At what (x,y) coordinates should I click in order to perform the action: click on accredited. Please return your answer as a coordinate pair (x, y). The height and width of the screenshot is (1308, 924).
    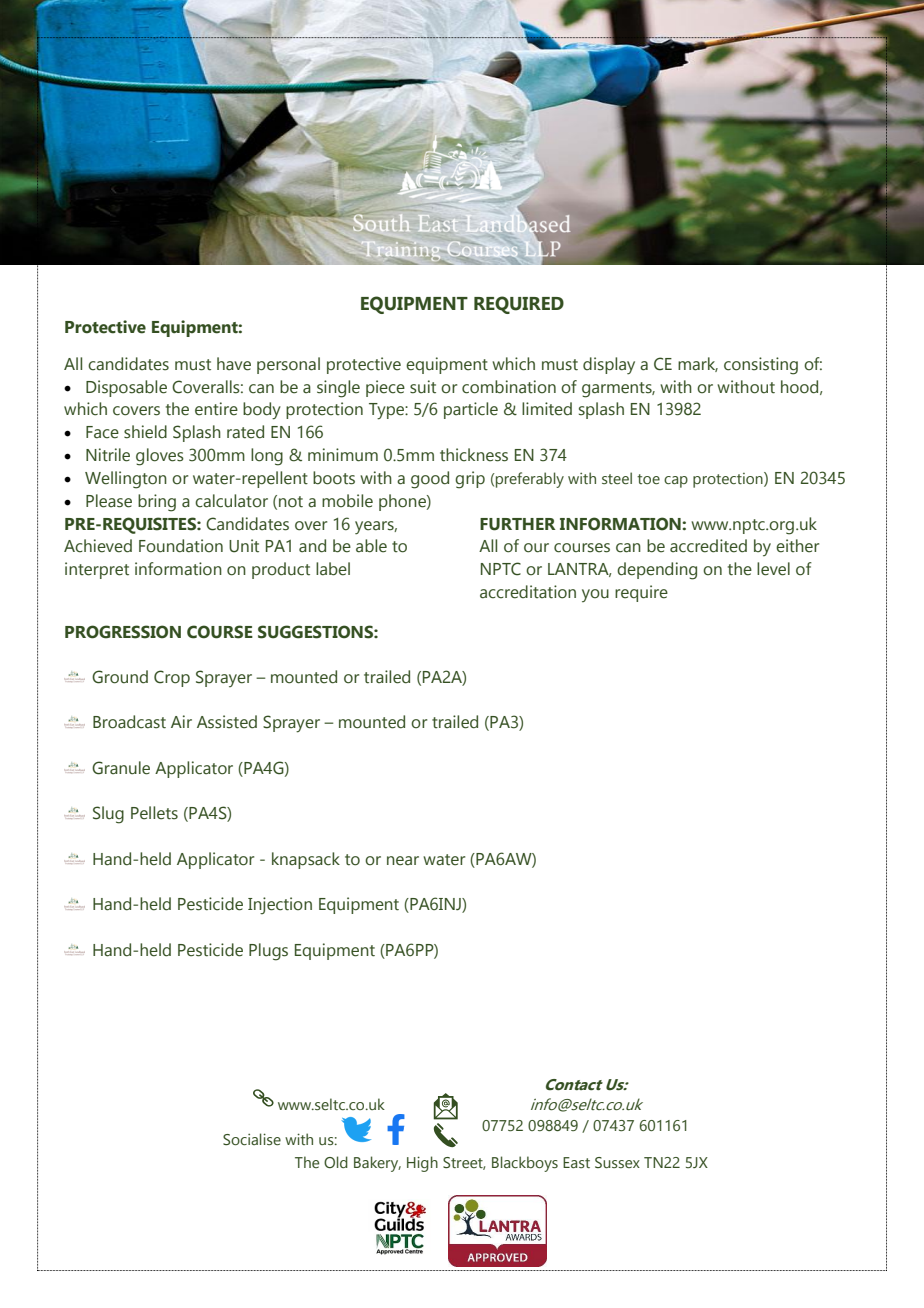
    Looking at the image, I should click on (708, 546).
